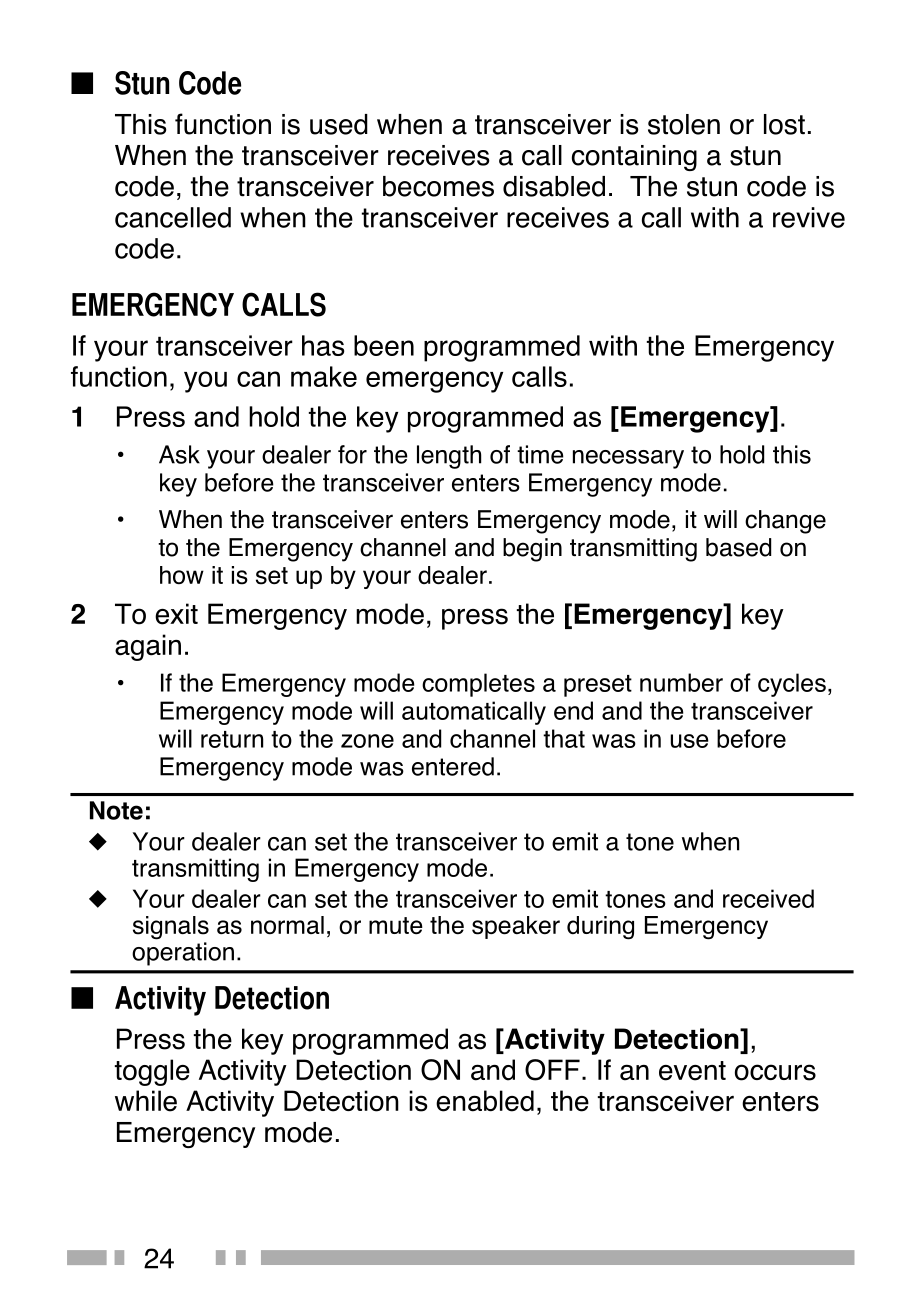 Image resolution: width=924 pixels, height=1303 pixels. I want to click on enabled, so click(485, 1101).
